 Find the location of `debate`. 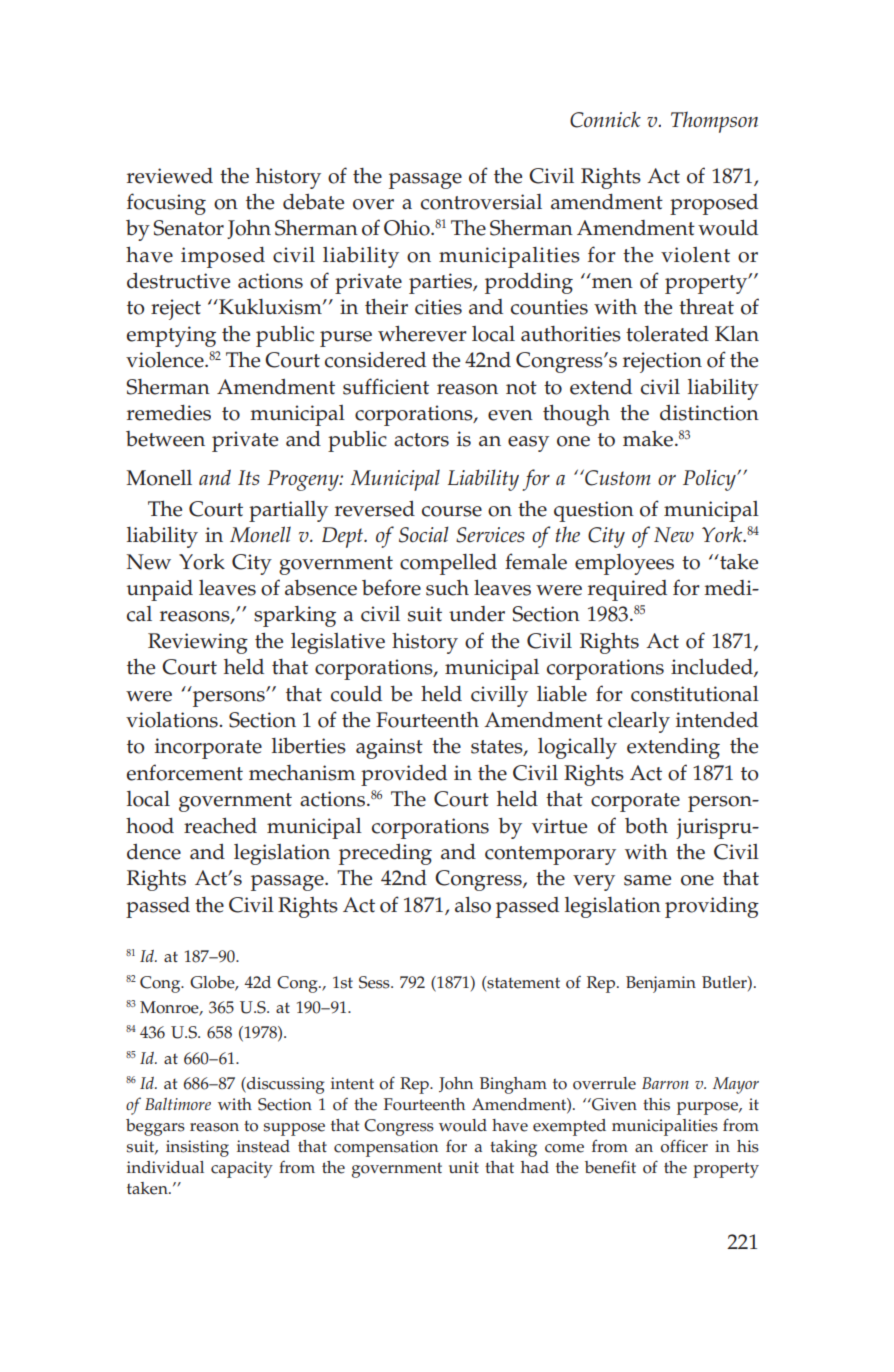

debate is located at coordinates (313, 202).
